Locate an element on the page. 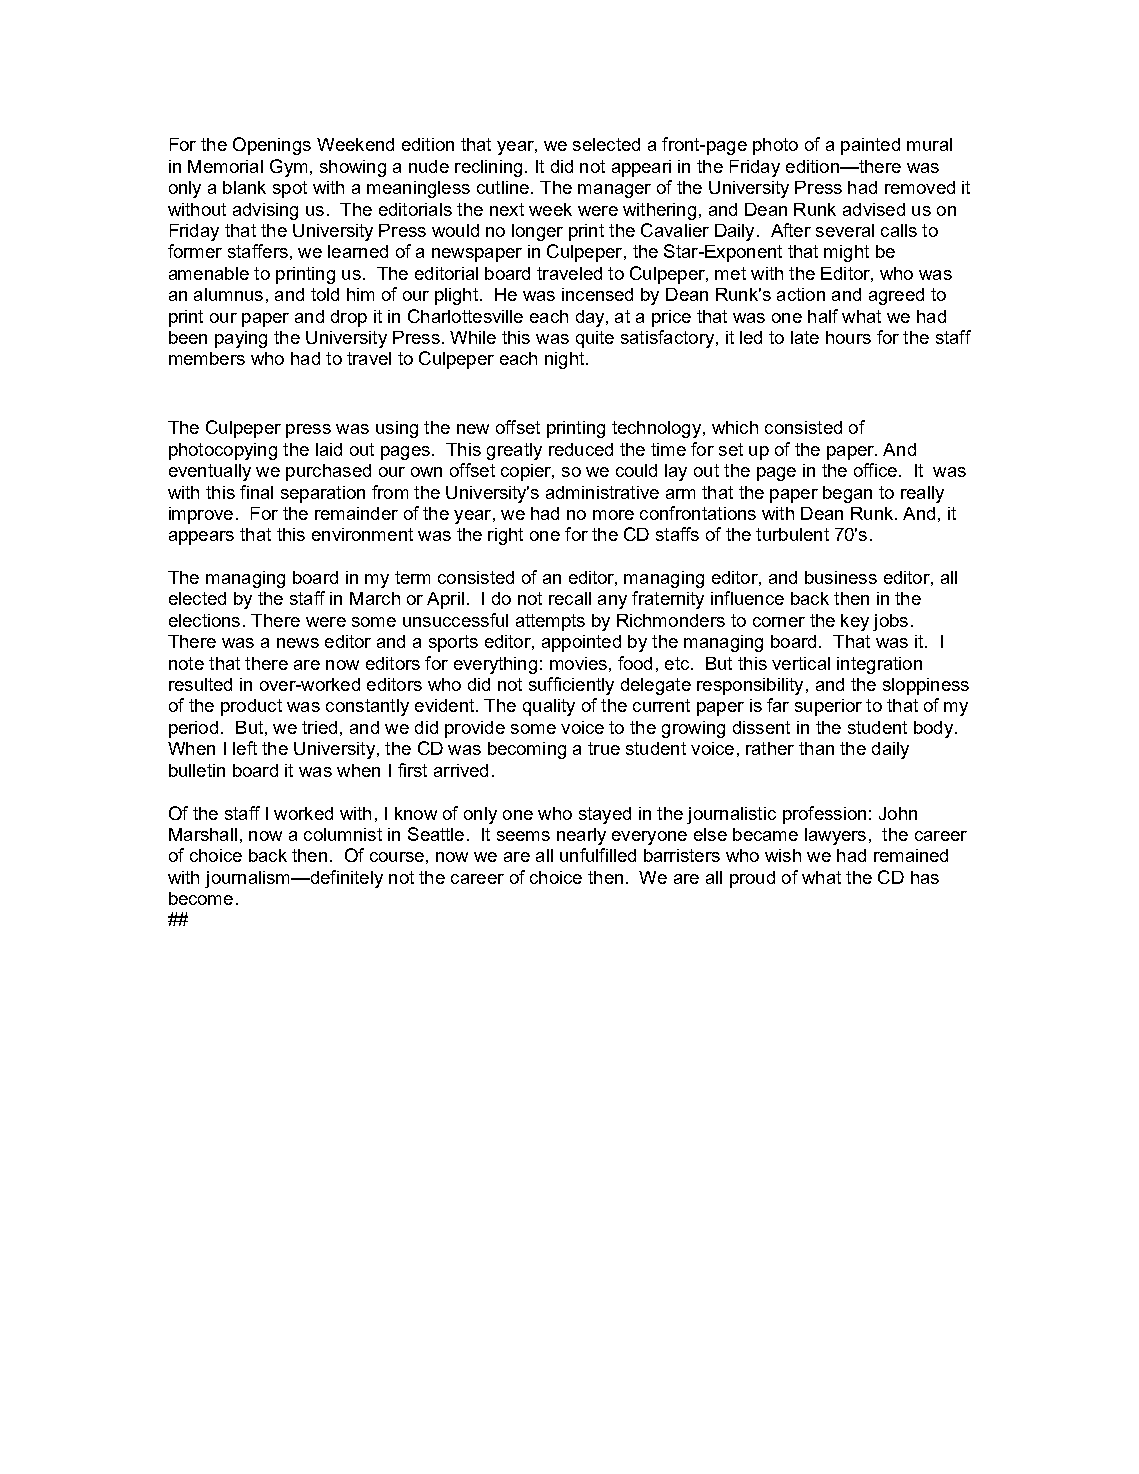  final is located at coordinates (256, 492).
